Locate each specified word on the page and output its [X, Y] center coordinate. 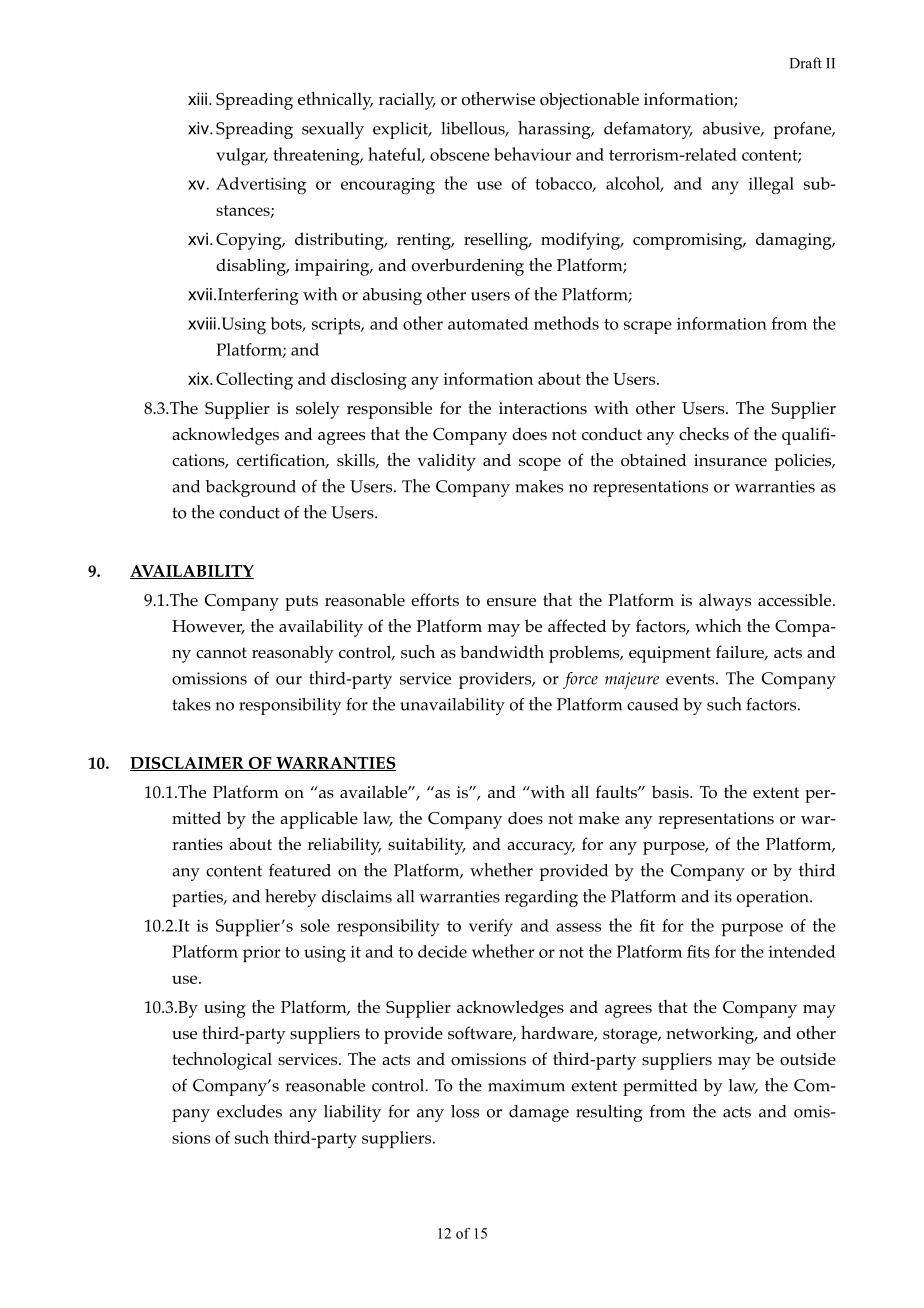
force [580, 680]
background [250, 488]
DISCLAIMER [188, 764]
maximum [526, 1085]
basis [671, 791]
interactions [543, 408]
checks [704, 433]
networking [711, 1035]
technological [222, 1061]
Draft [805, 63]
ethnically [335, 101]
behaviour [532, 154]
